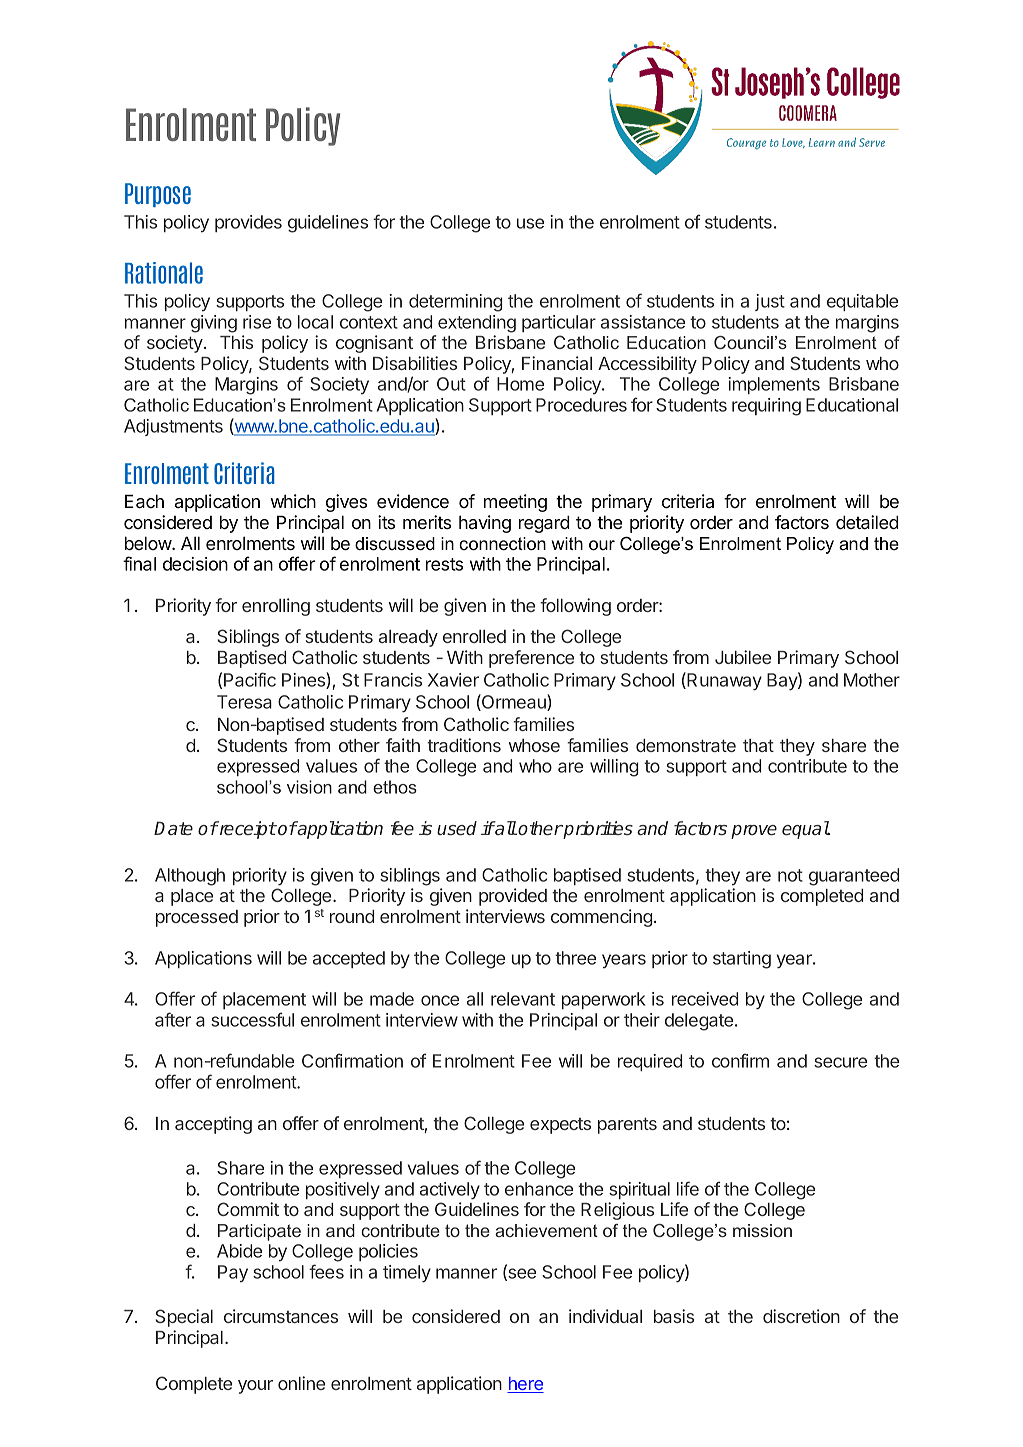 This page has width=1023, height=1447. What do you see at coordinates (173, 829) in the page?
I see `Date` at bounding box center [173, 829].
